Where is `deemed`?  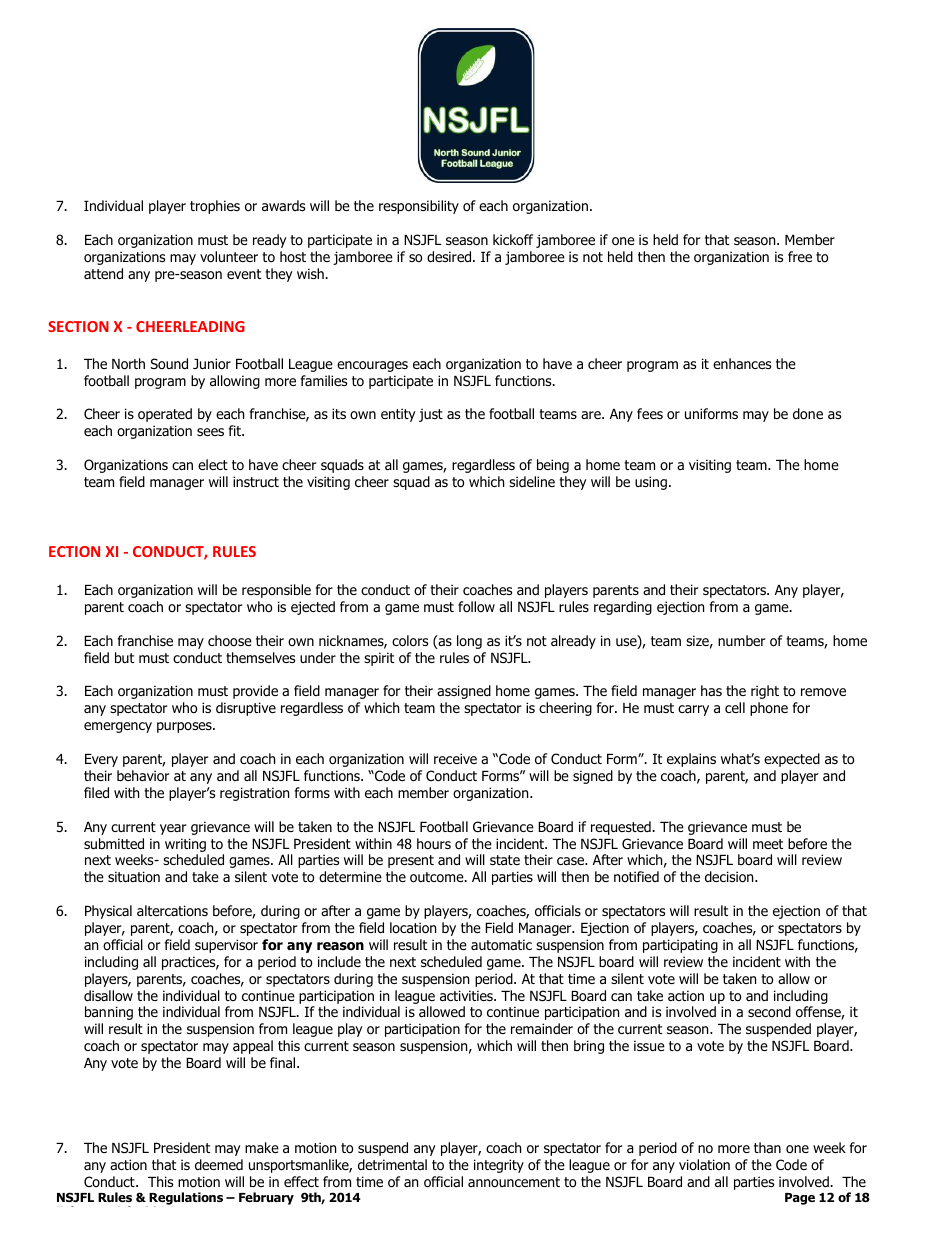
deemed is located at coordinates (219, 1164).
